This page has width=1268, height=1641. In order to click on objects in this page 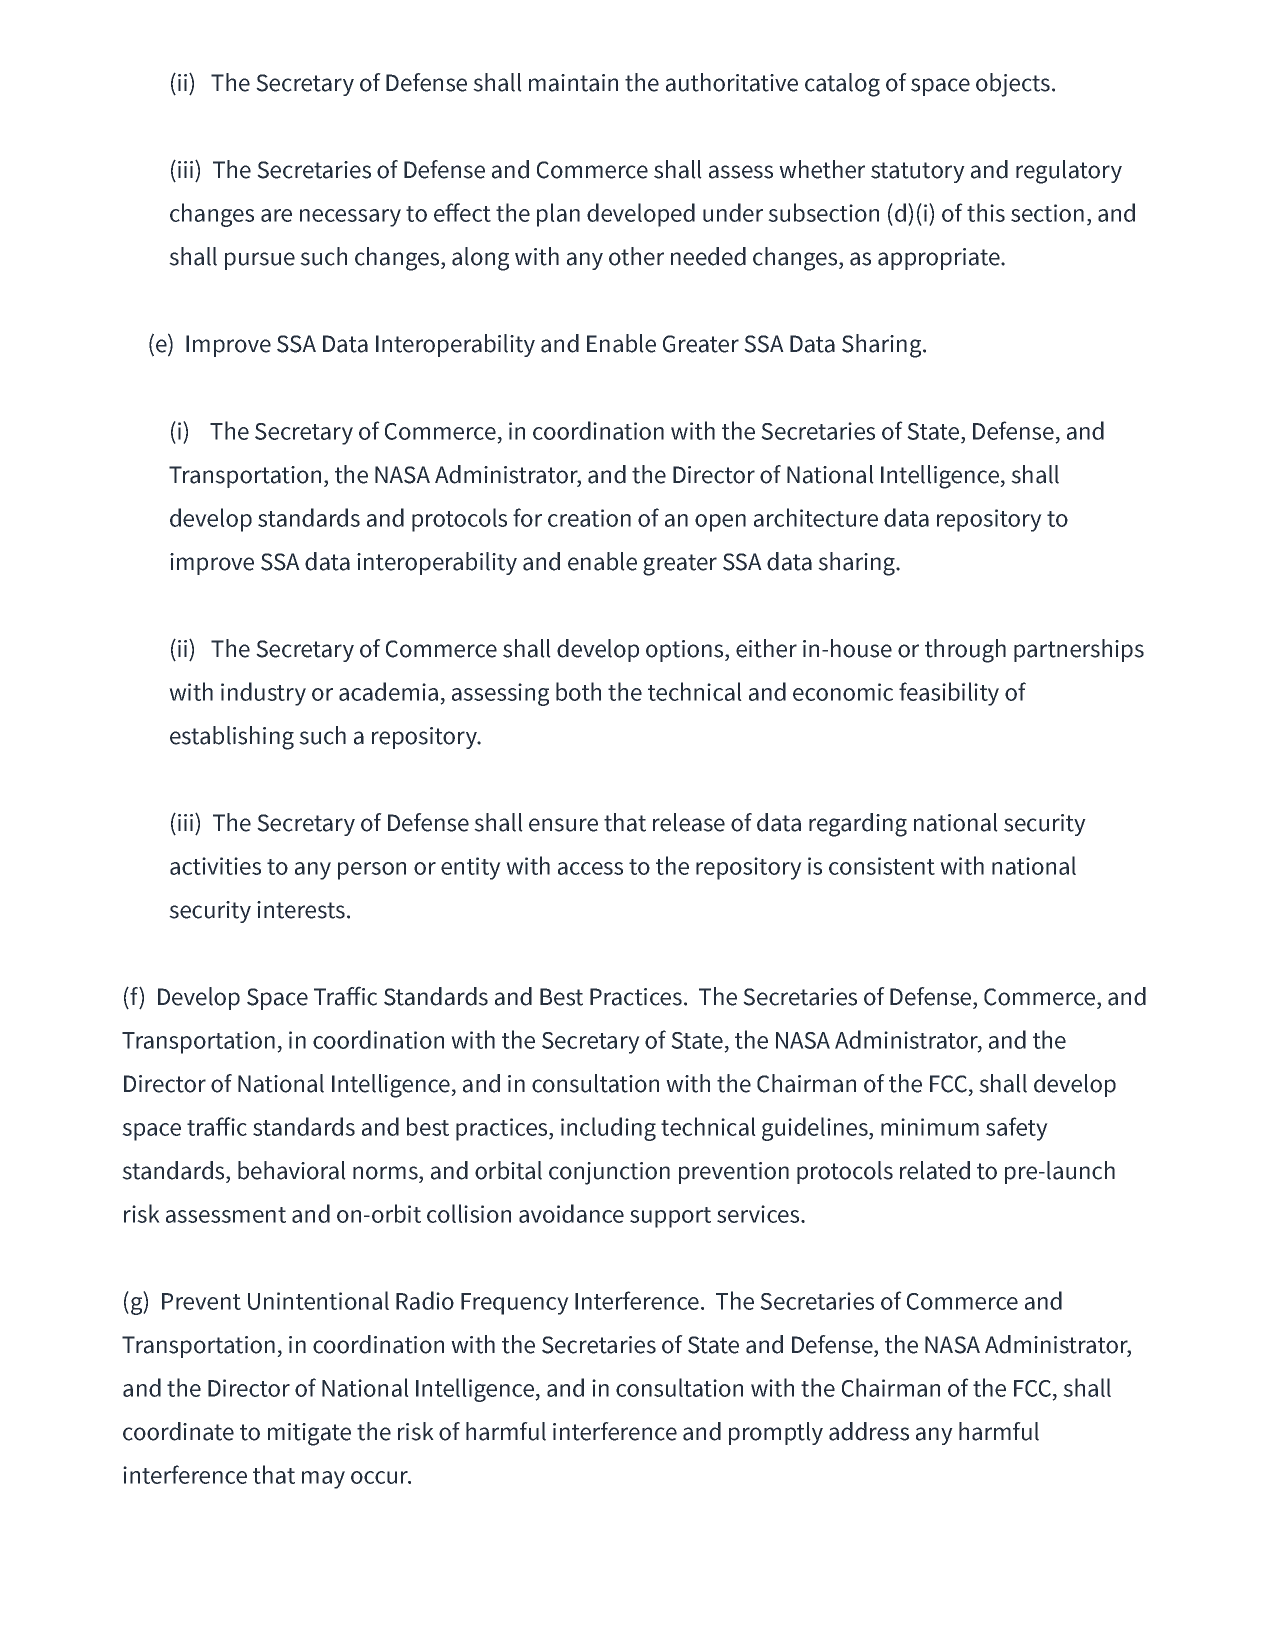, I will do `click(1013, 85)`.
